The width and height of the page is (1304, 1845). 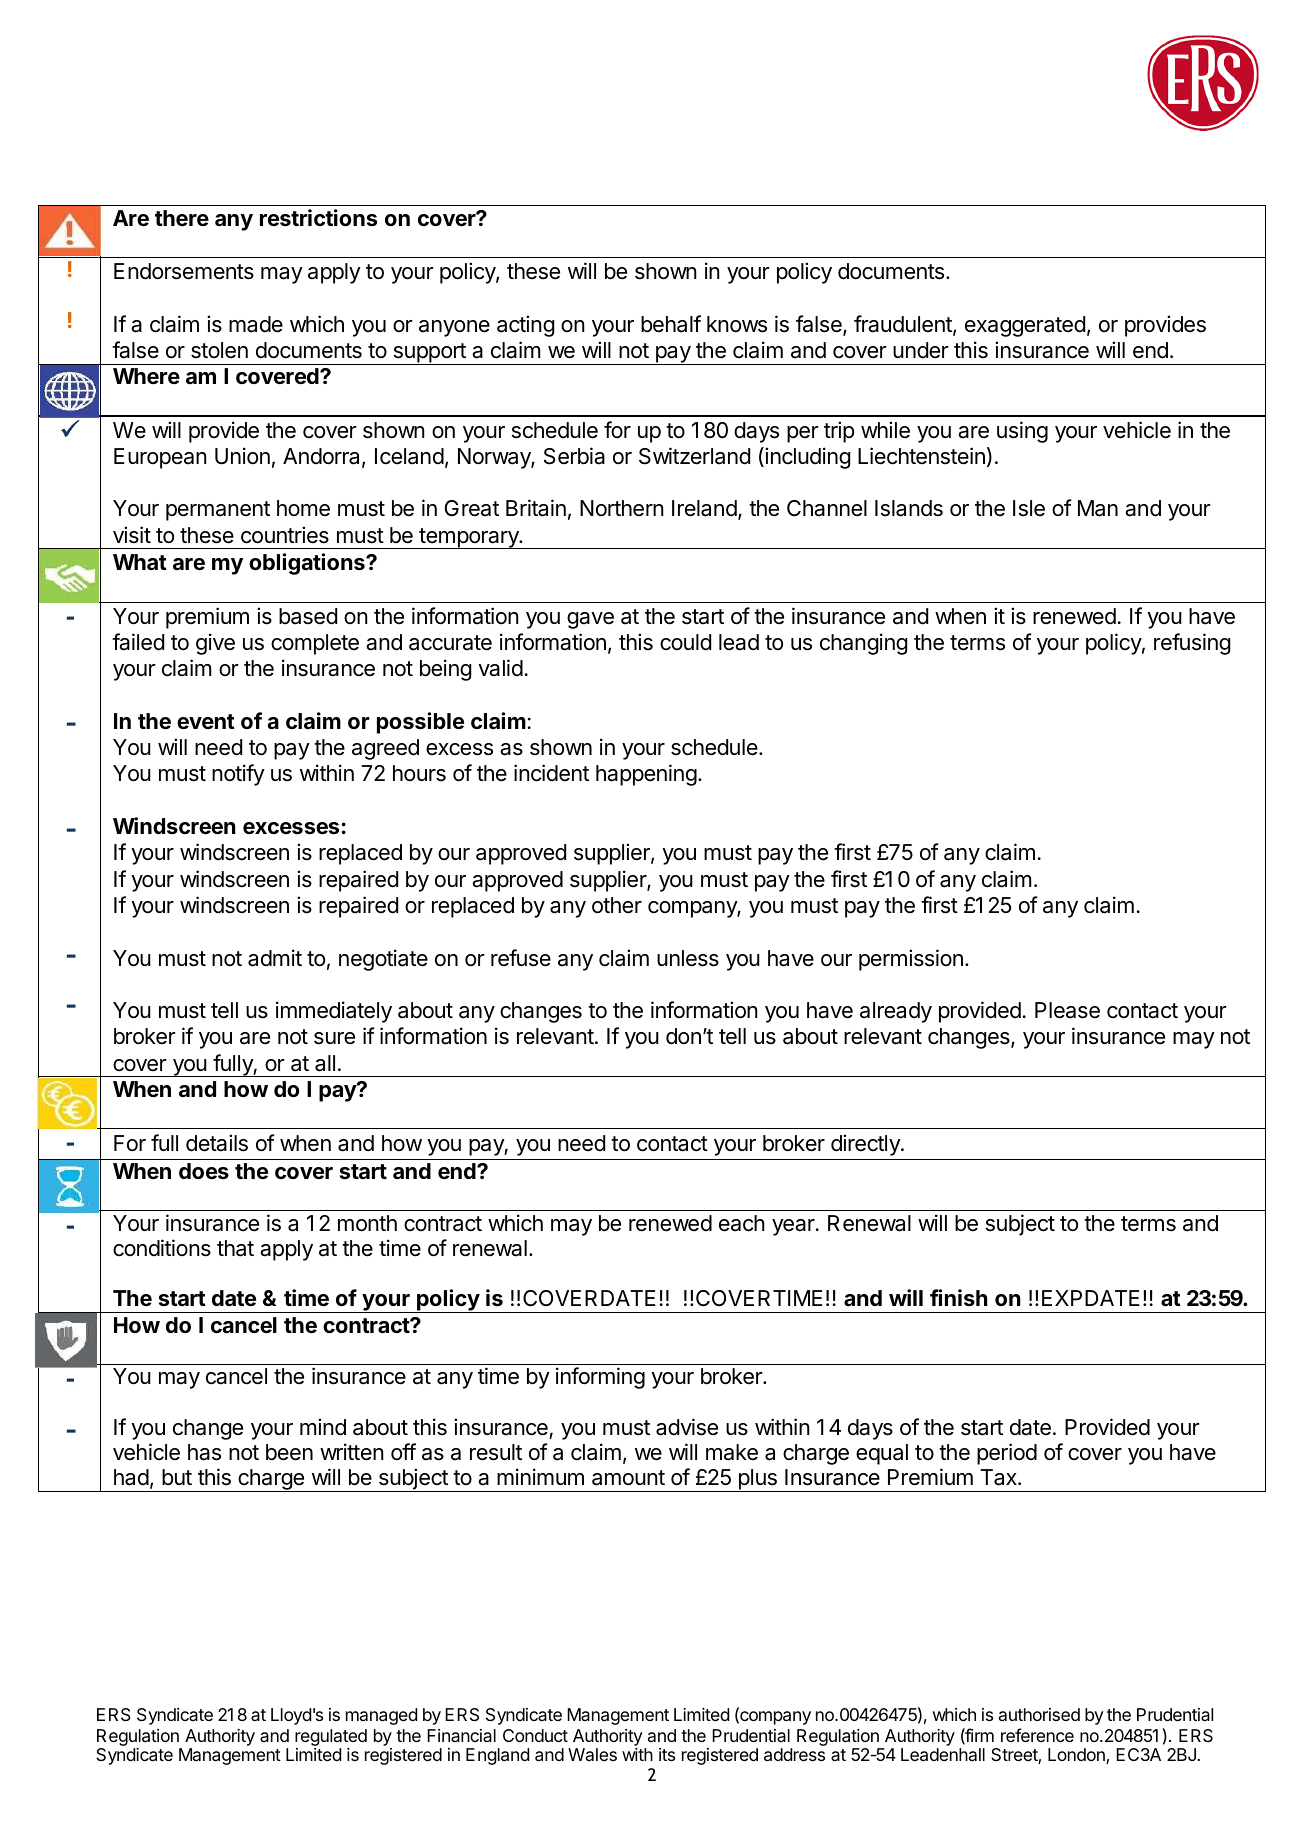 What do you see at coordinates (959, 1297) in the page?
I see `finish` at bounding box center [959, 1297].
